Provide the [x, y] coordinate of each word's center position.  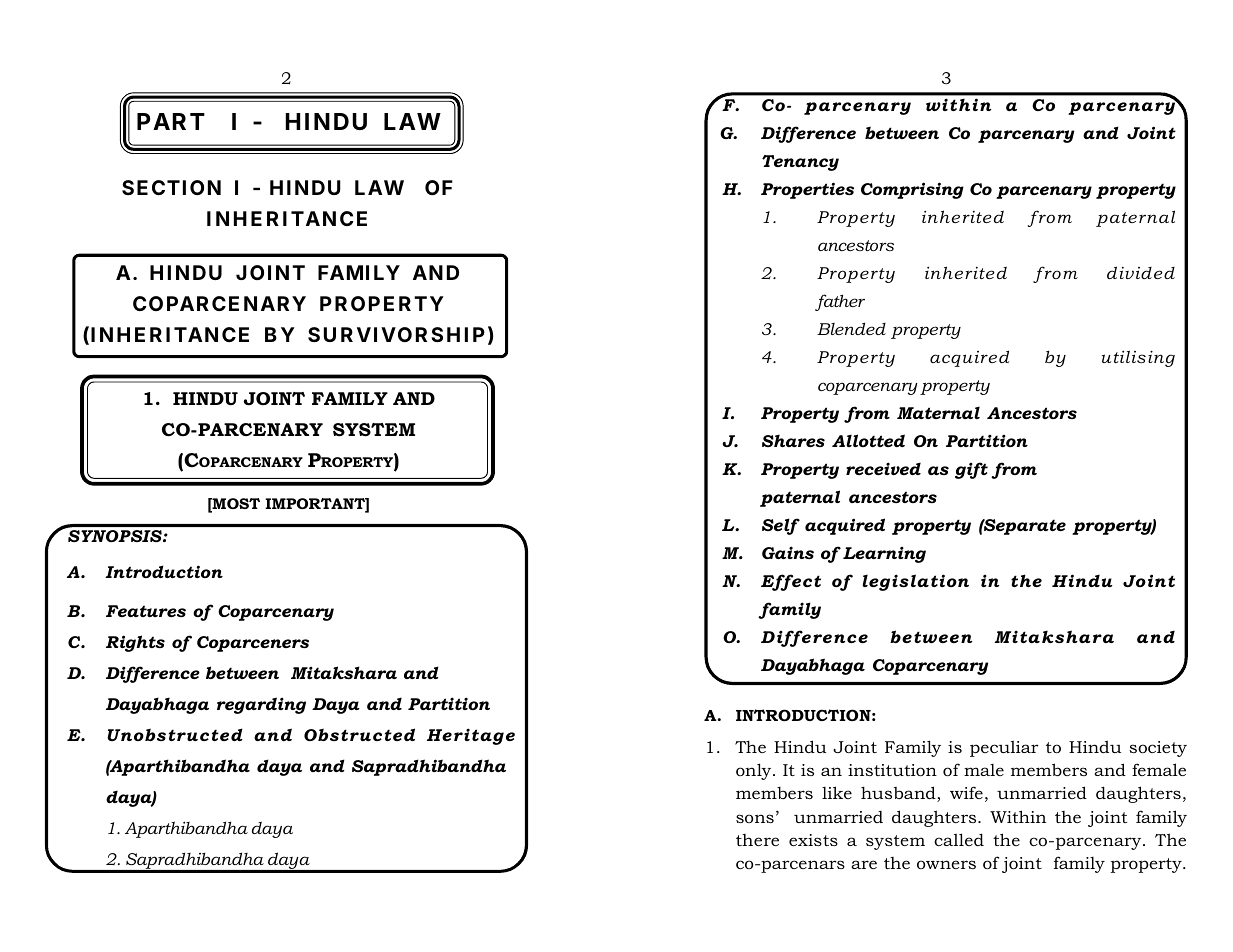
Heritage [471, 736]
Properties [807, 190]
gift [971, 470]
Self [781, 526]
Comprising [912, 190]
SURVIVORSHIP [396, 334]
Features [146, 611]
